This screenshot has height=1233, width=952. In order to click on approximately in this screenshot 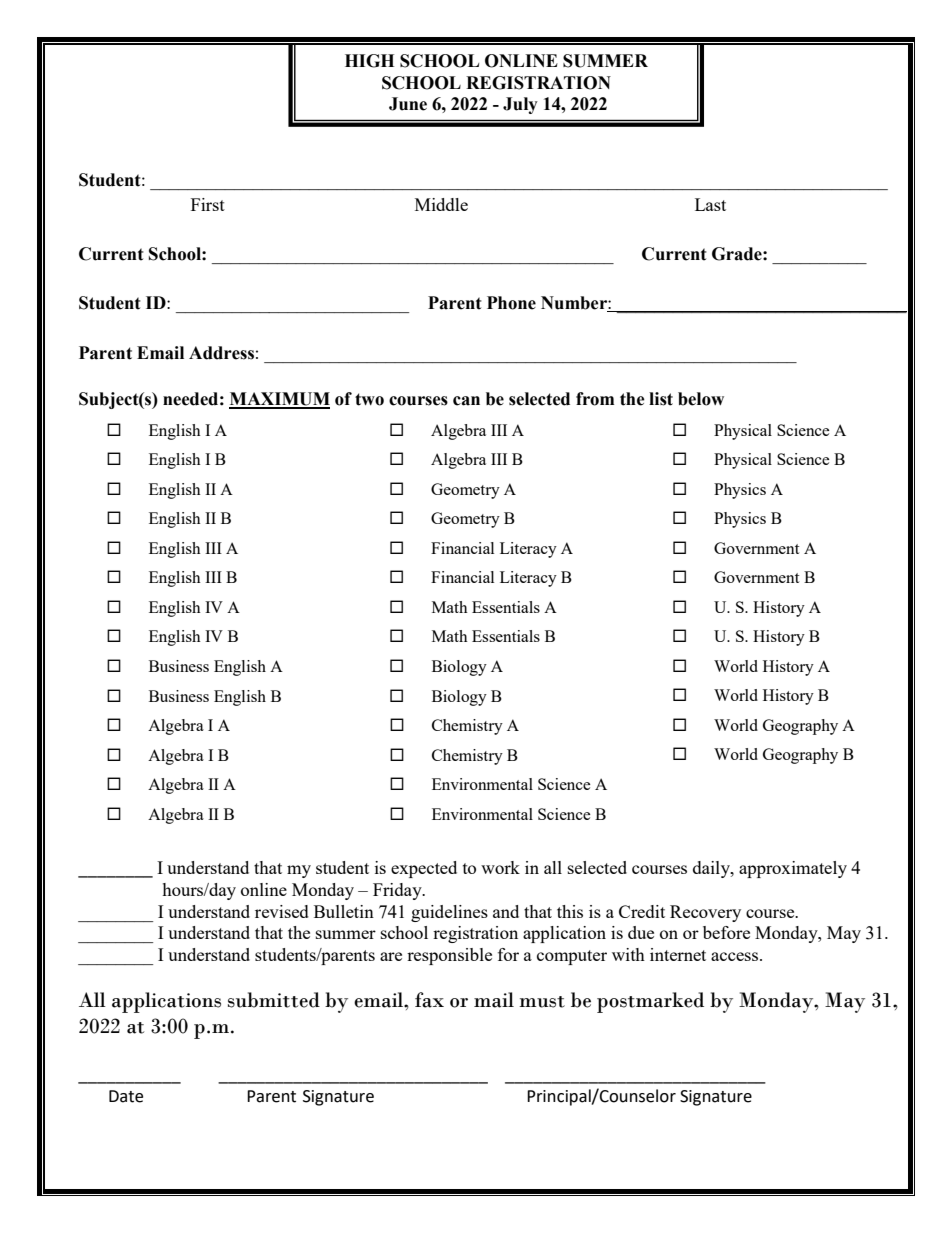, I will do `click(793, 869)`.
